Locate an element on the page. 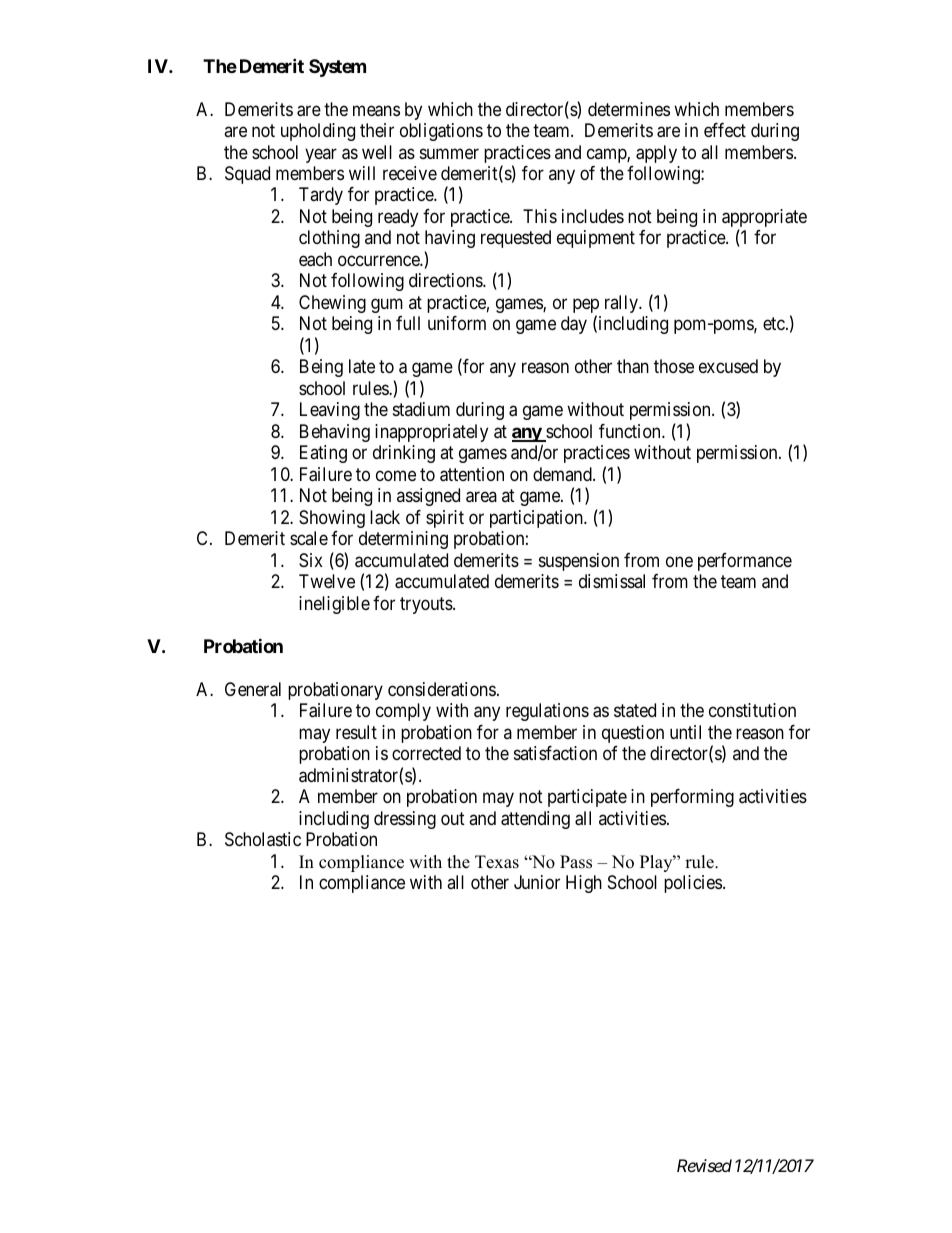 This page has height=1233, width=952. one is located at coordinates (679, 561).
